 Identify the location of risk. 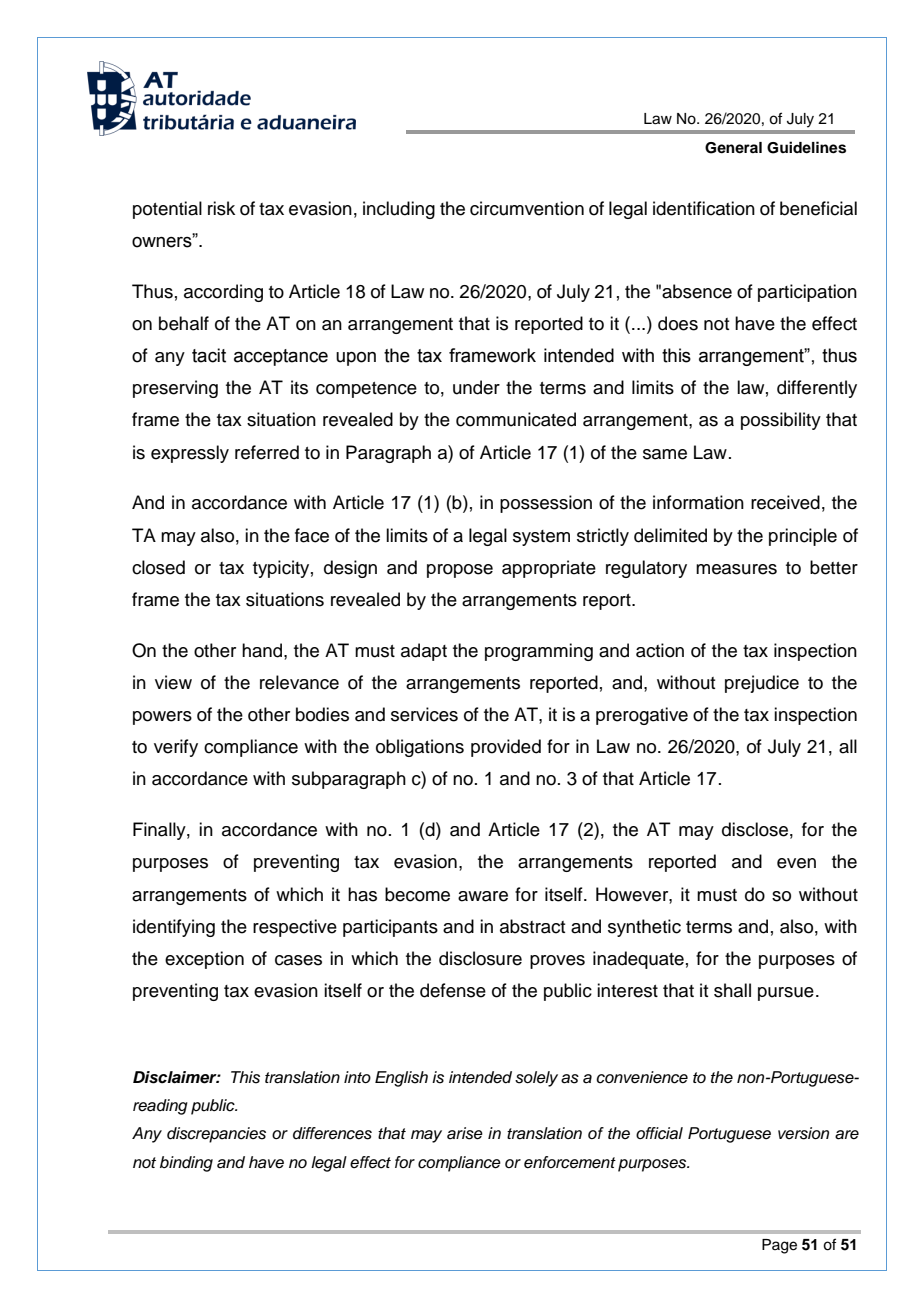
(221, 208).
